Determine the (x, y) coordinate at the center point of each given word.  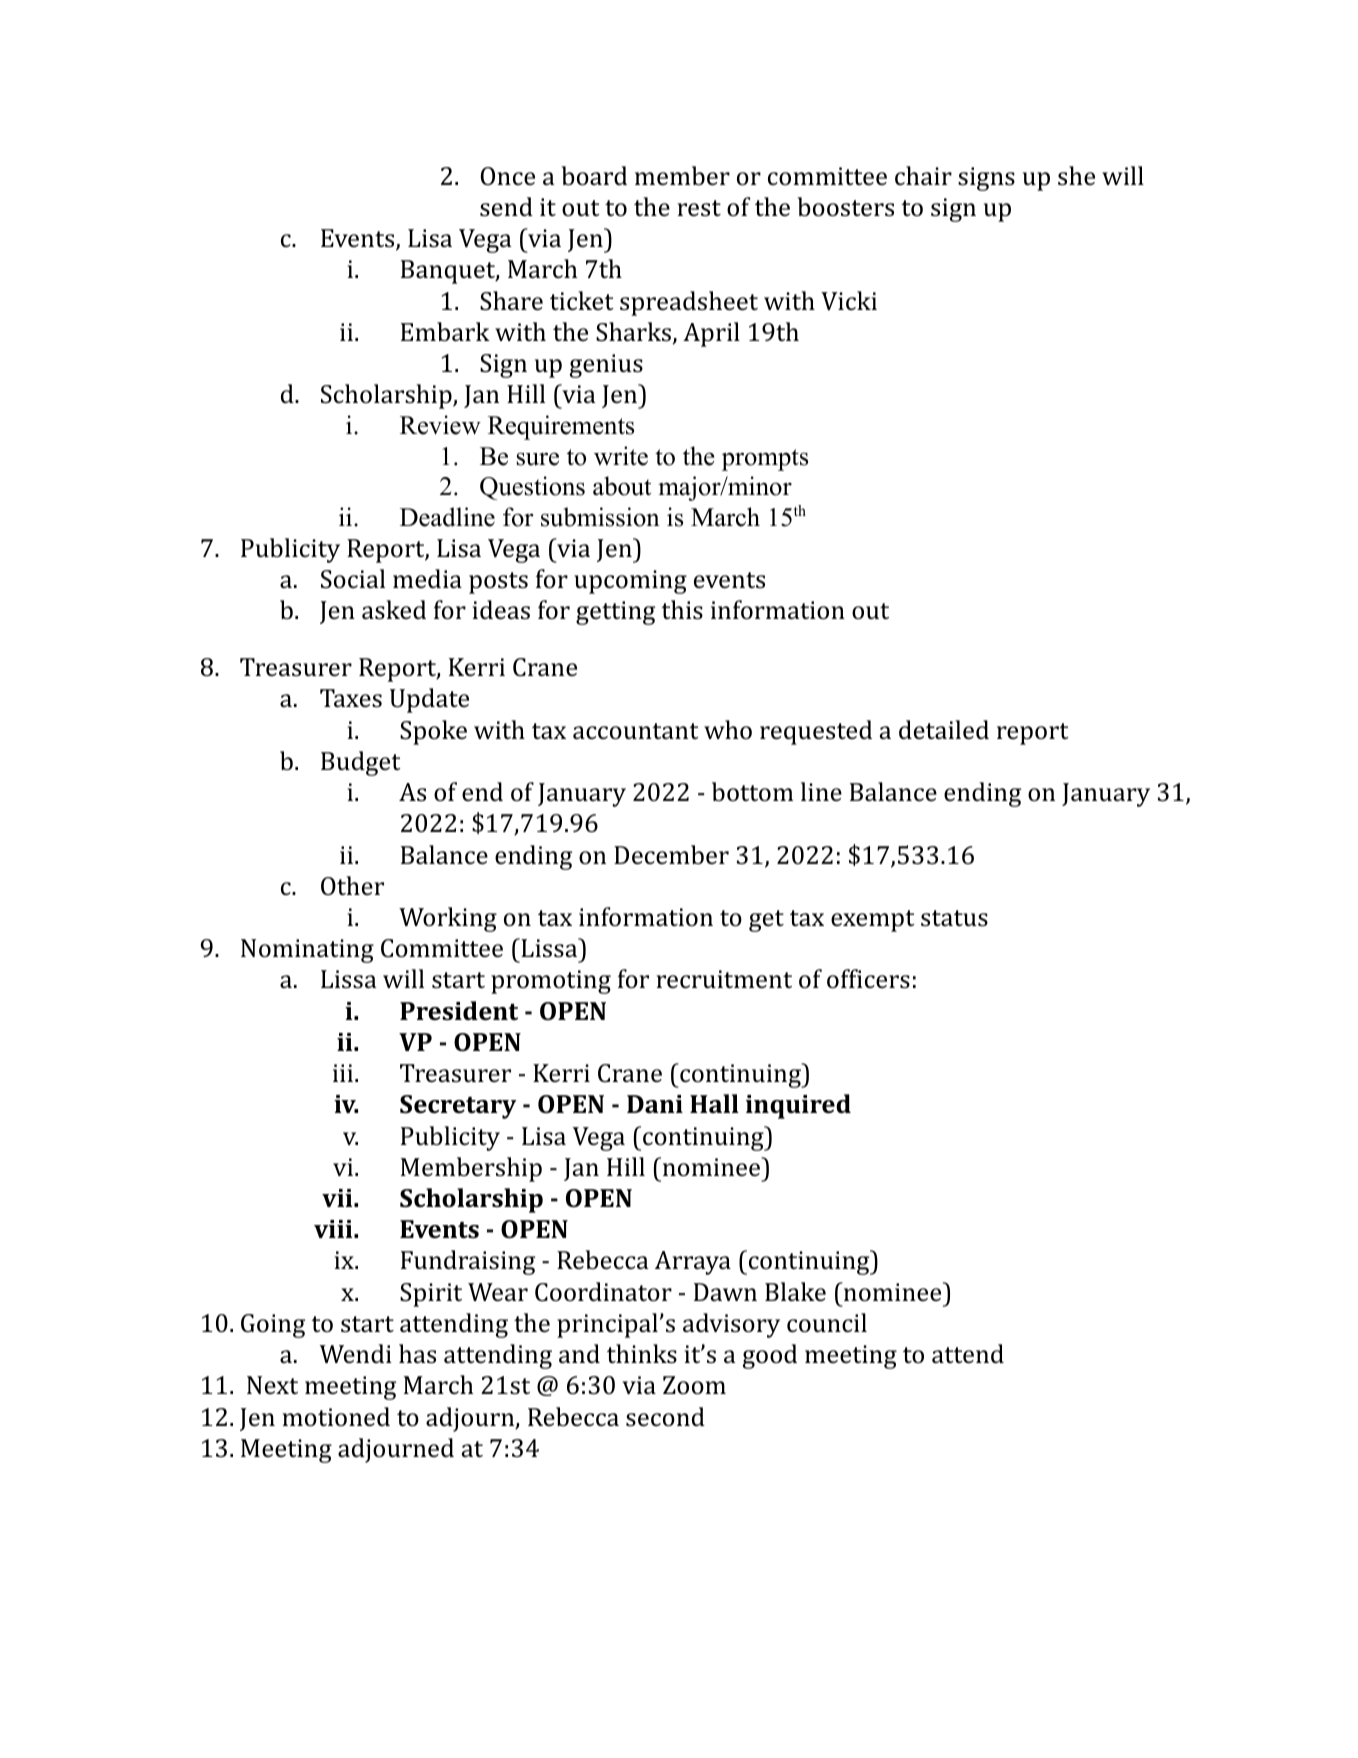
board (594, 176)
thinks (642, 1354)
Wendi (356, 1354)
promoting (551, 982)
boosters (846, 207)
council (827, 1323)
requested (816, 732)
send (506, 207)
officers (868, 979)
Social (353, 579)
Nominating (307, 951)
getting (615, 613)
